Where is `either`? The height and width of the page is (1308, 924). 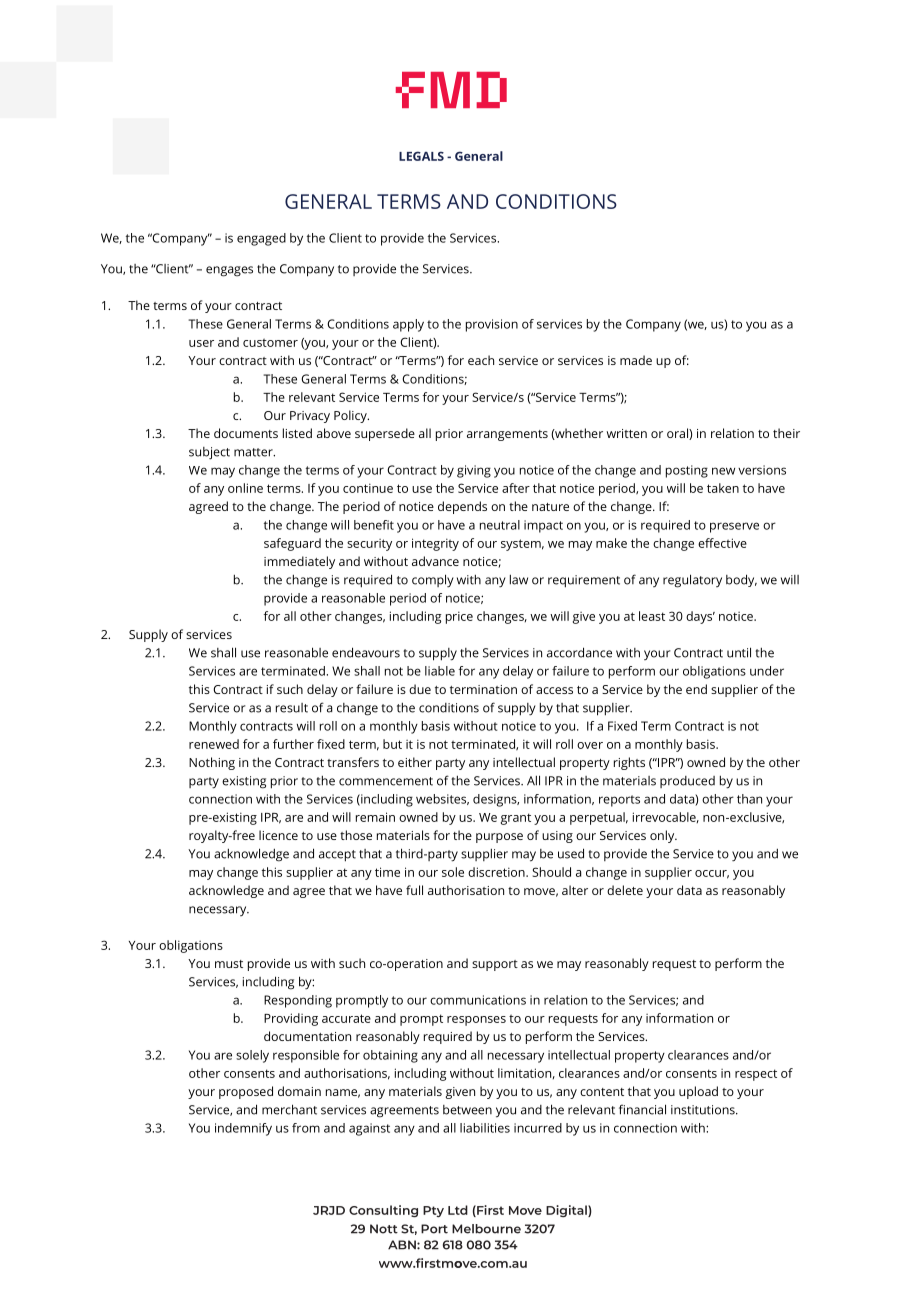 either is located at coordinates (415, 762).
